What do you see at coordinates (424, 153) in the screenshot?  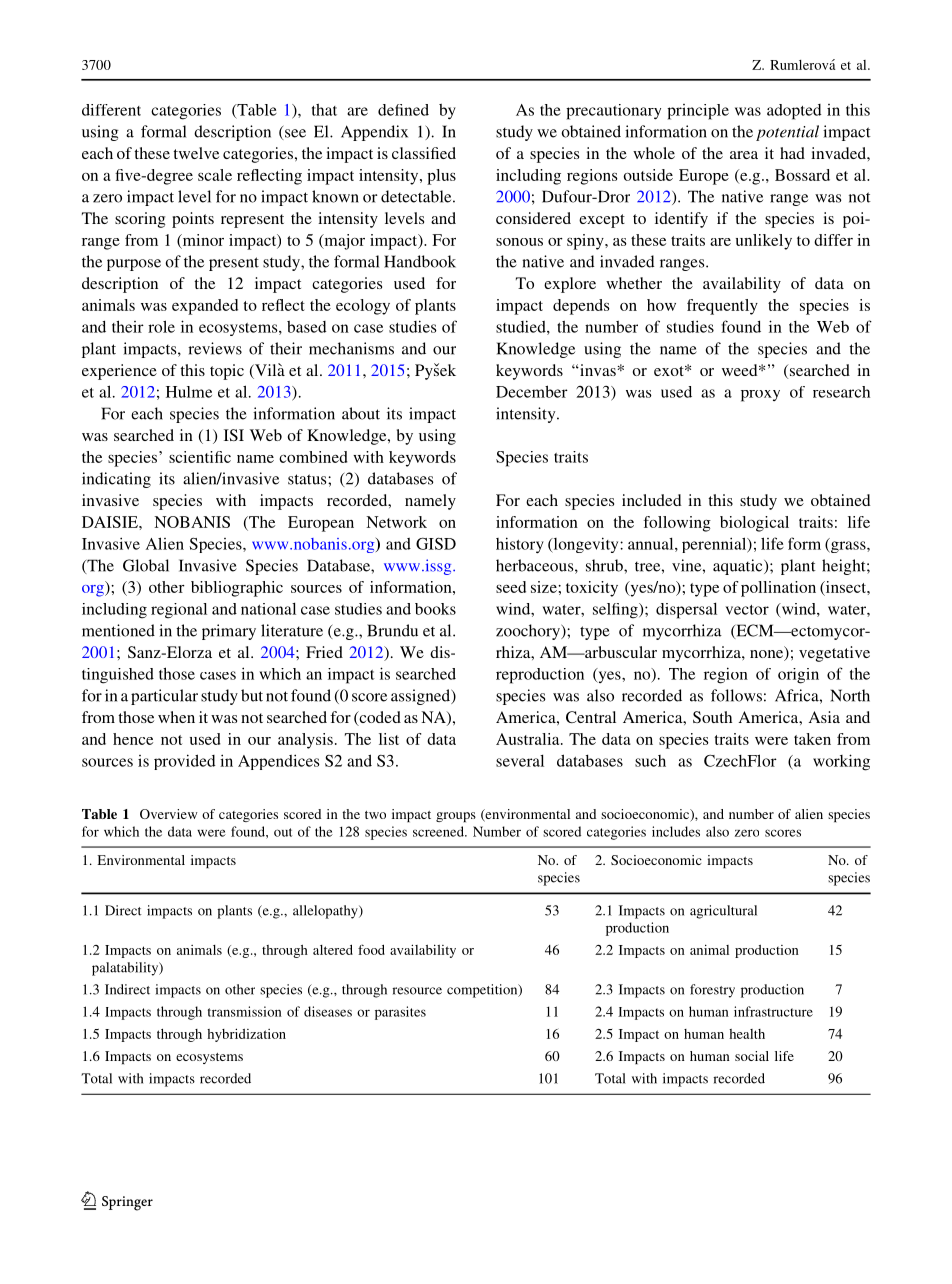 I see `classified` at bounding box center [424, 153].
